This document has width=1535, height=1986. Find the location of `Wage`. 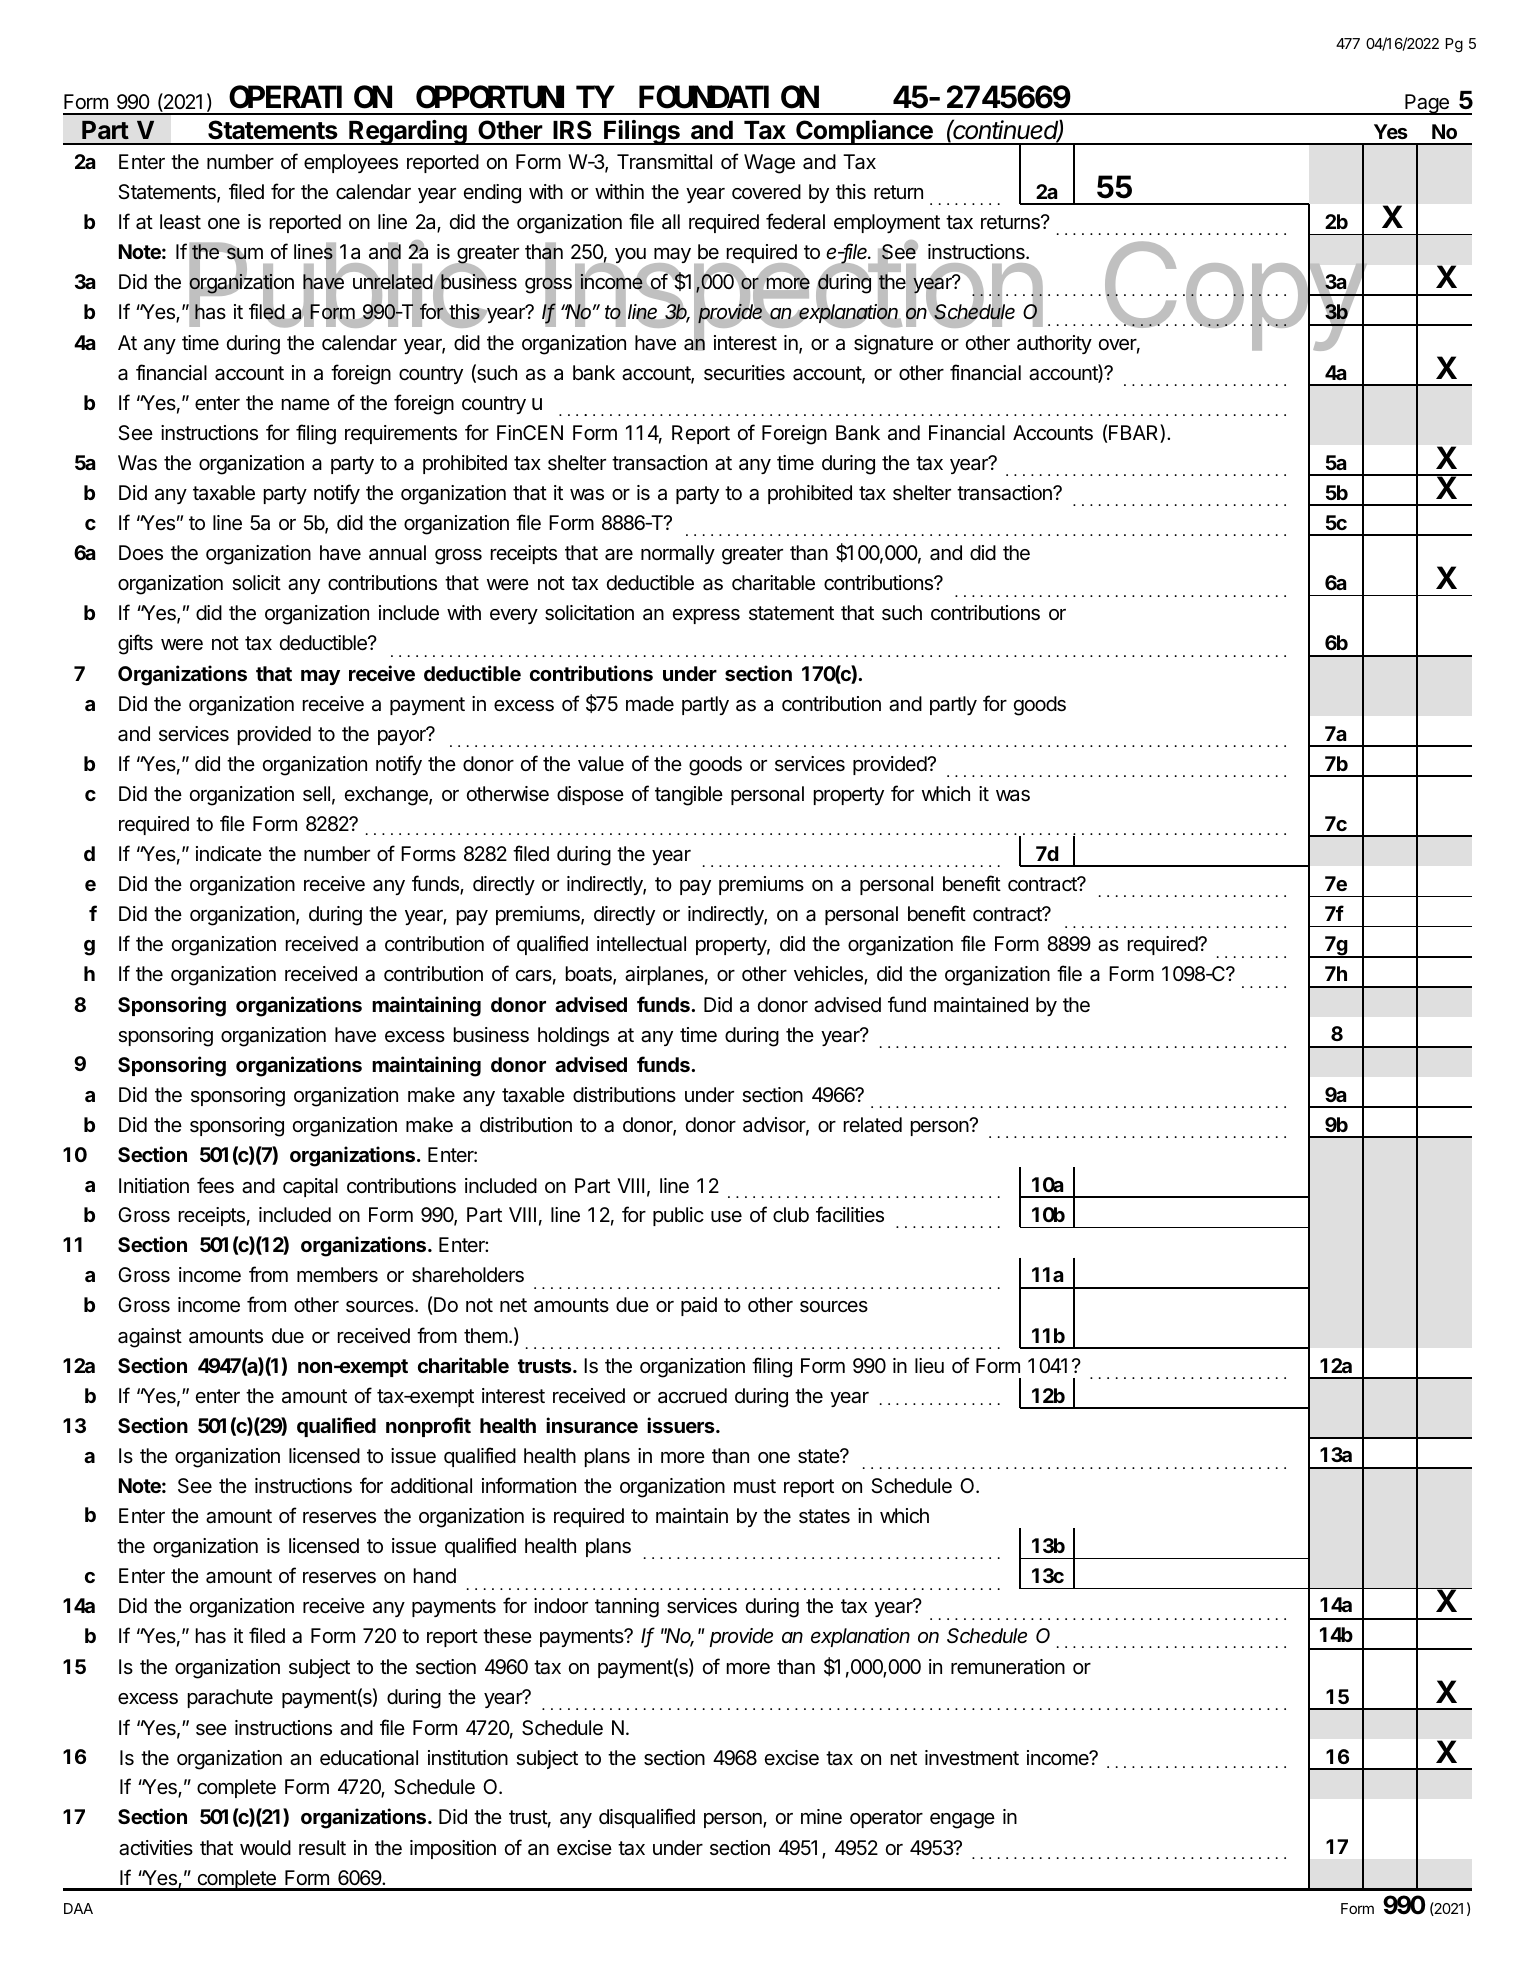

Wage is located at coordinates (769, 164).
